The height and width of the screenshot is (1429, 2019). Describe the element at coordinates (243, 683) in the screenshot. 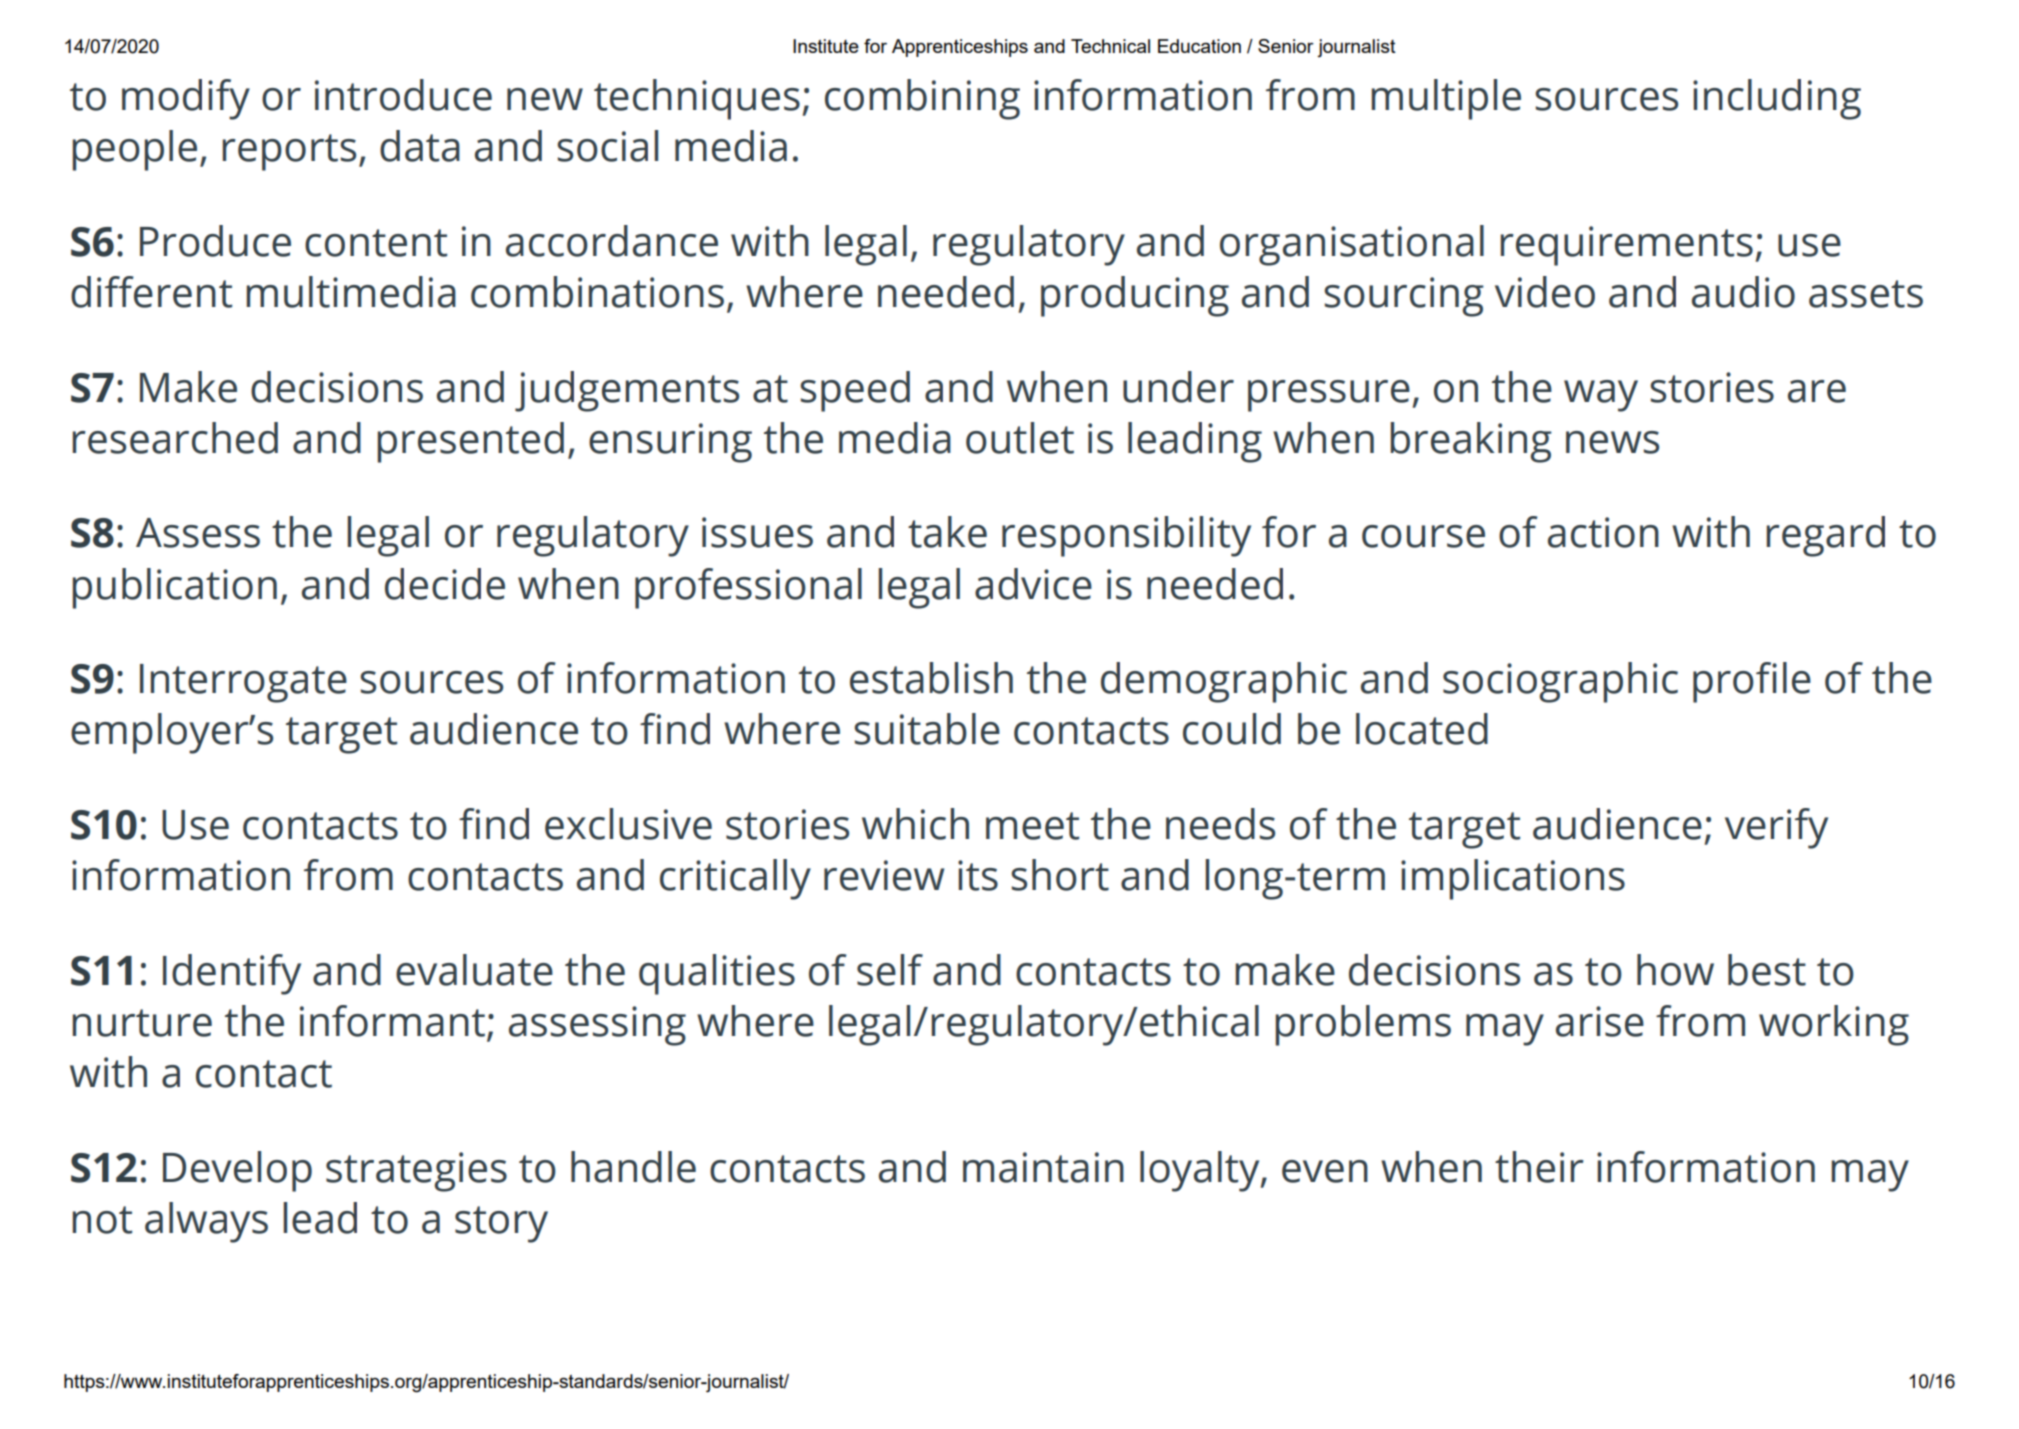

I see `Interrogate` at that location.
